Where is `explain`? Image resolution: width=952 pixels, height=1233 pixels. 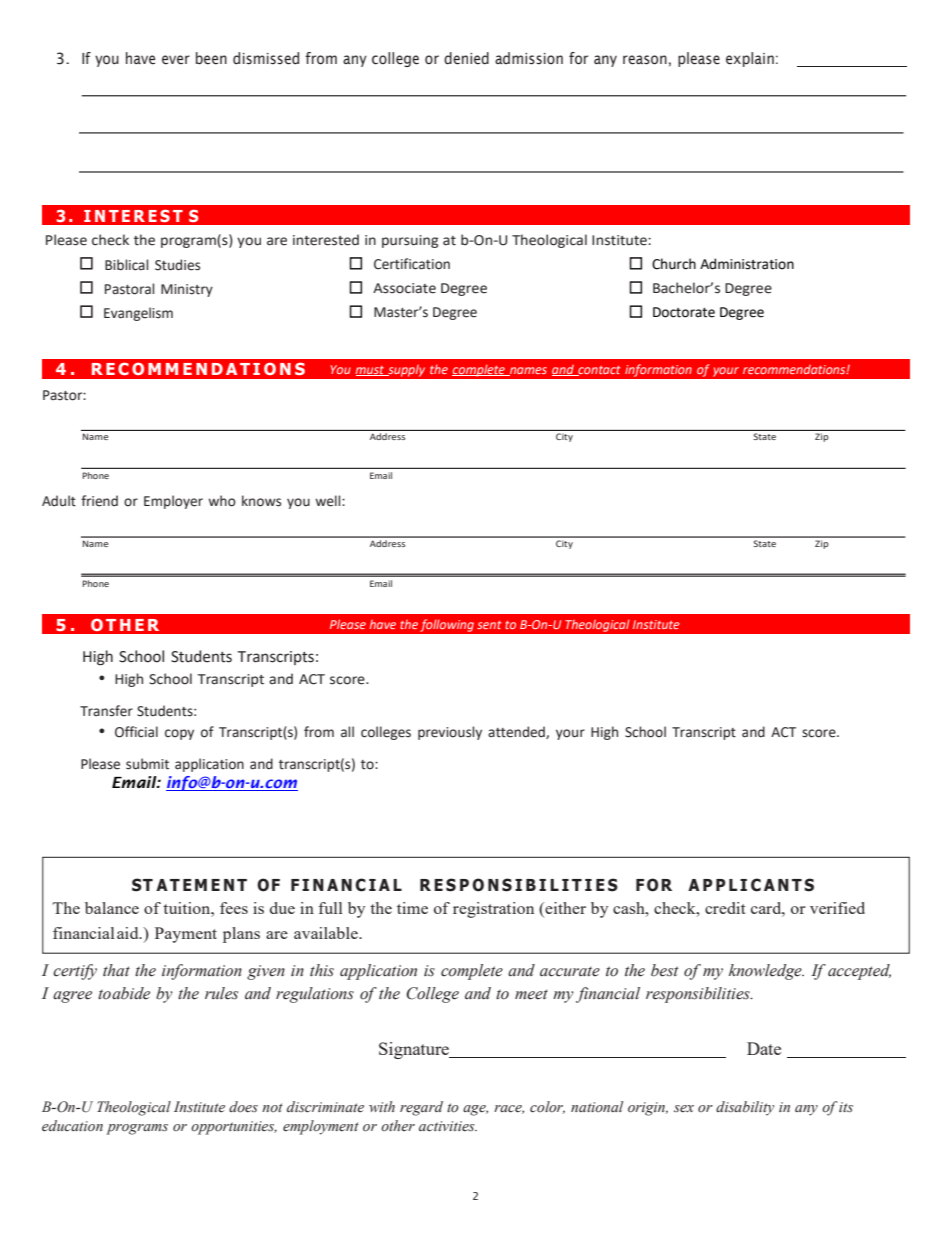
explain is located at coordinates (750, 59).
